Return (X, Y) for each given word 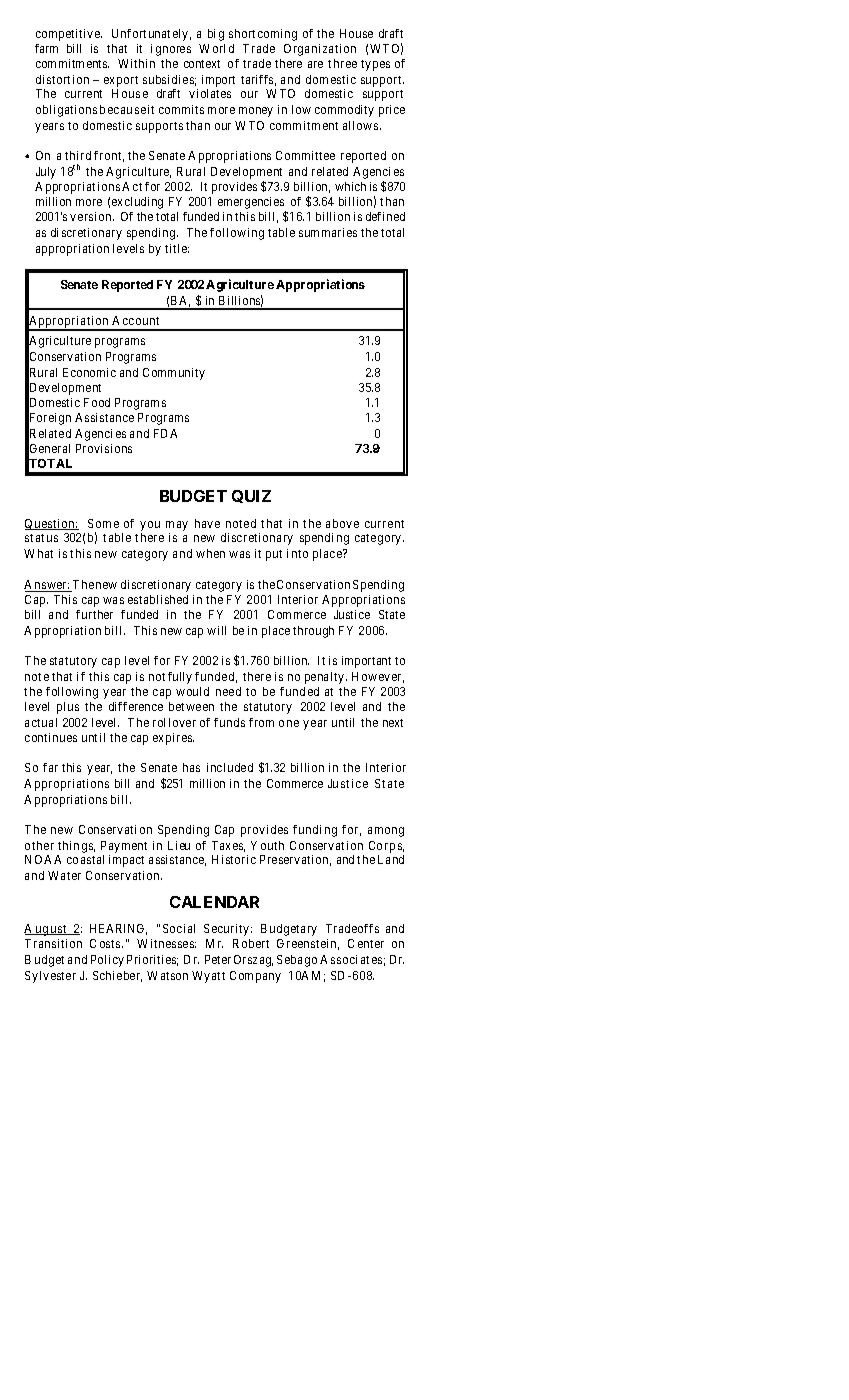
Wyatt (208, 977)
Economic (89, 372)
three (342, 63)
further (94, 614)
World (216, 48)
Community (174, 374)
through (313, 632)
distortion (62, 79)
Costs (106, 943)
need (228, 691)
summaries (328, 232)
